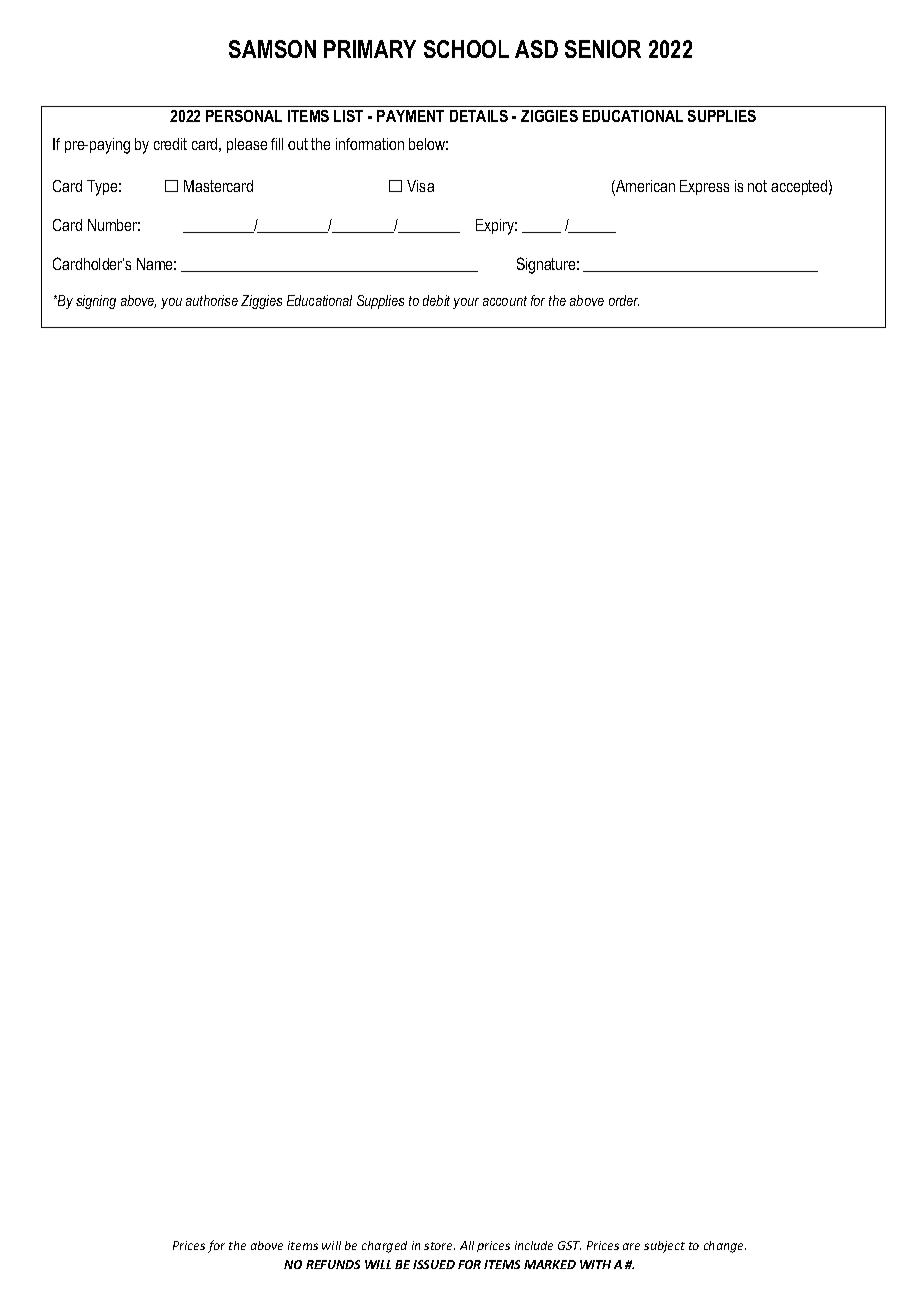  What do you see at coordinates (170, 144) in the page?
I see `credit` at bounding box center [170, 144].
